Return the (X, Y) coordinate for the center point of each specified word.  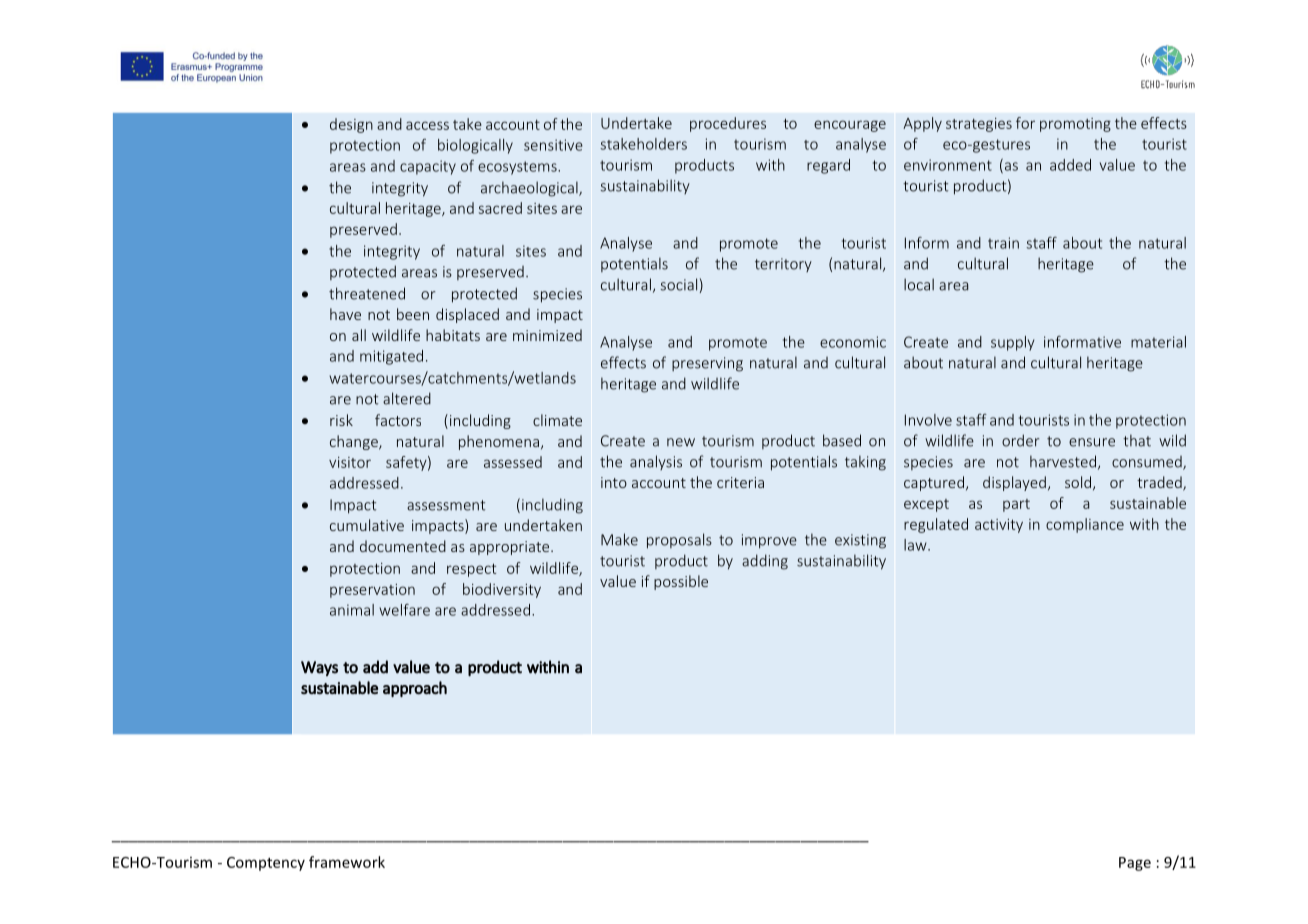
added (1070, 165)
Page (1135, 864)
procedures (728, 124)
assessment (446, 505)
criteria (740, 482)
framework (347, 862)
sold (1079, 483)
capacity (428, 167)
